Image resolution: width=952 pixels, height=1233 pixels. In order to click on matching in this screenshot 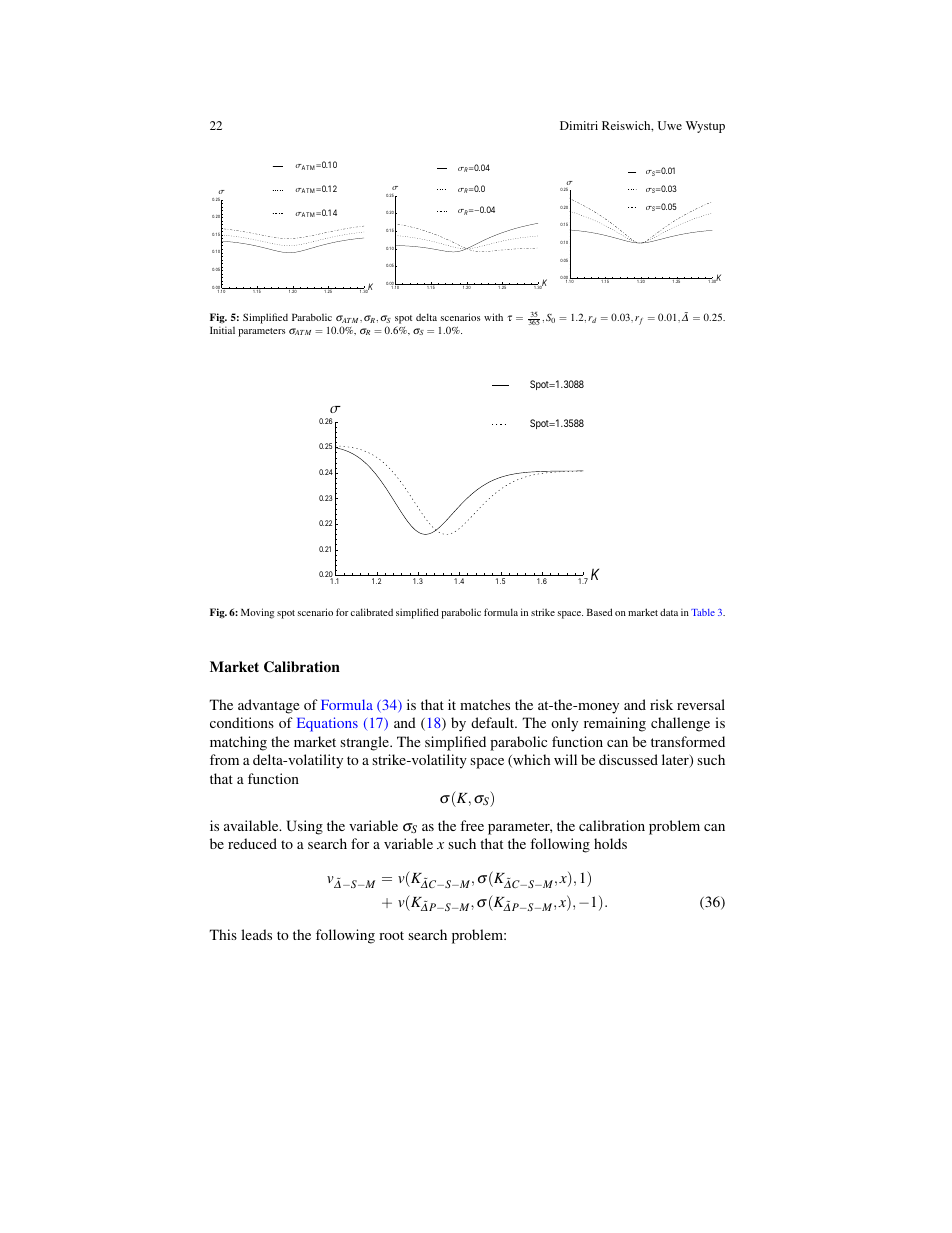, I will do `click(238, 743)`.
